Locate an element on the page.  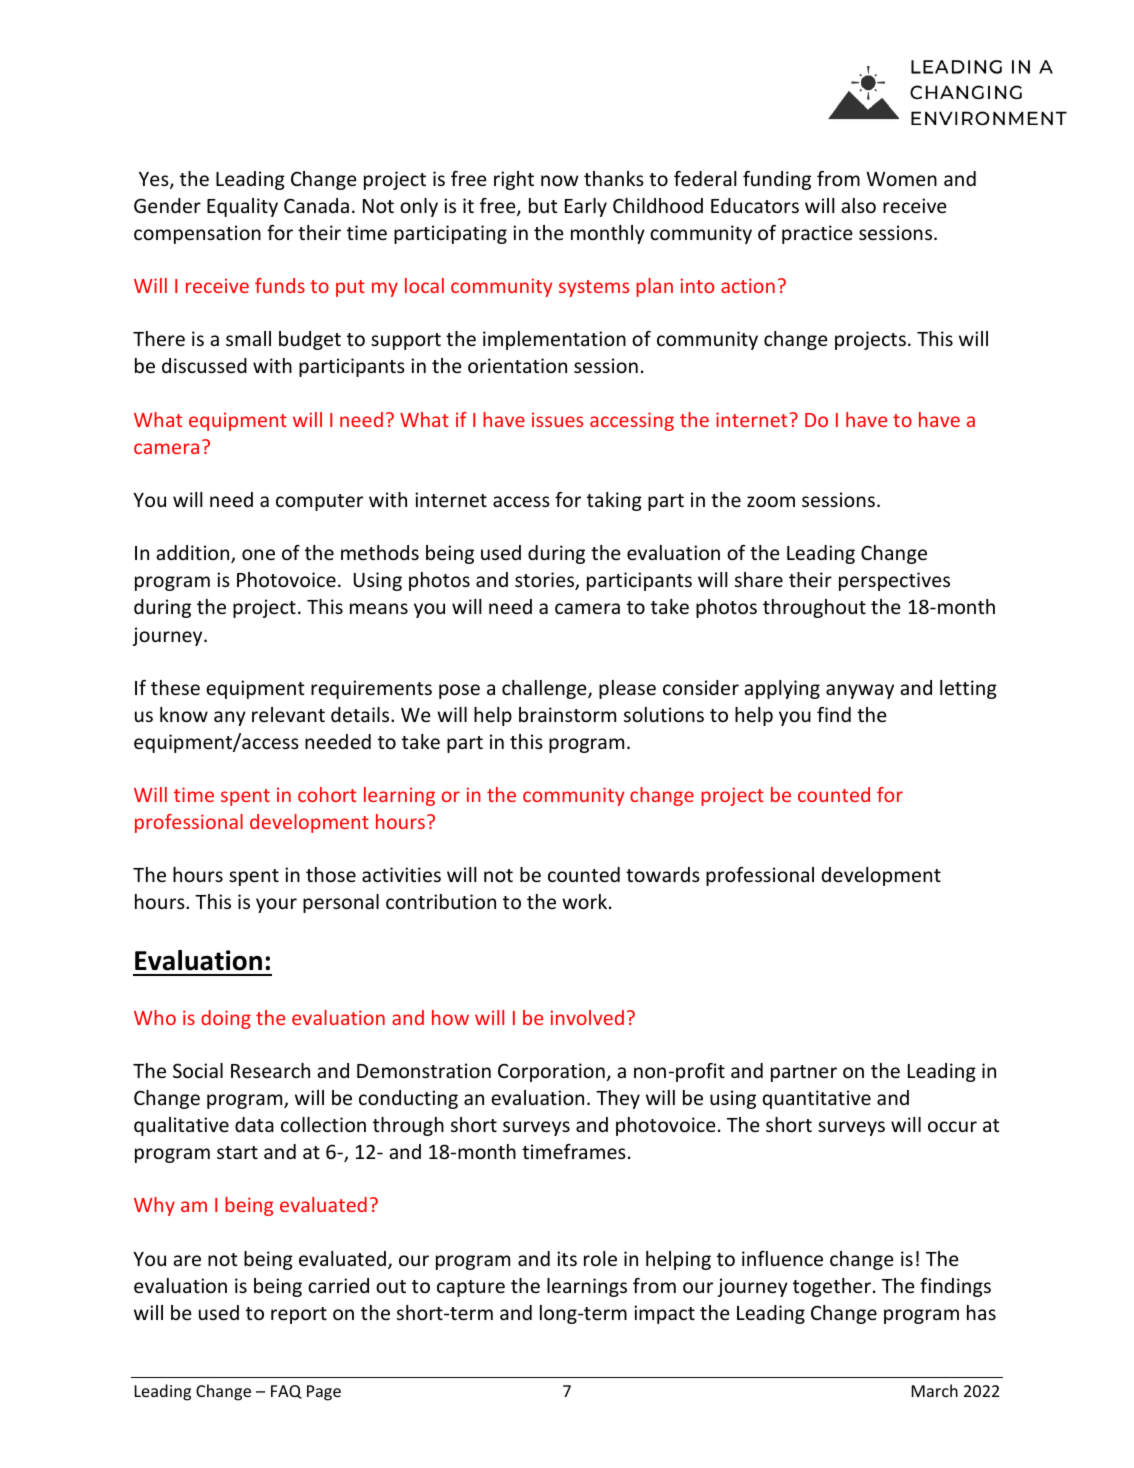
They is located at coordinates (618, 1099).
